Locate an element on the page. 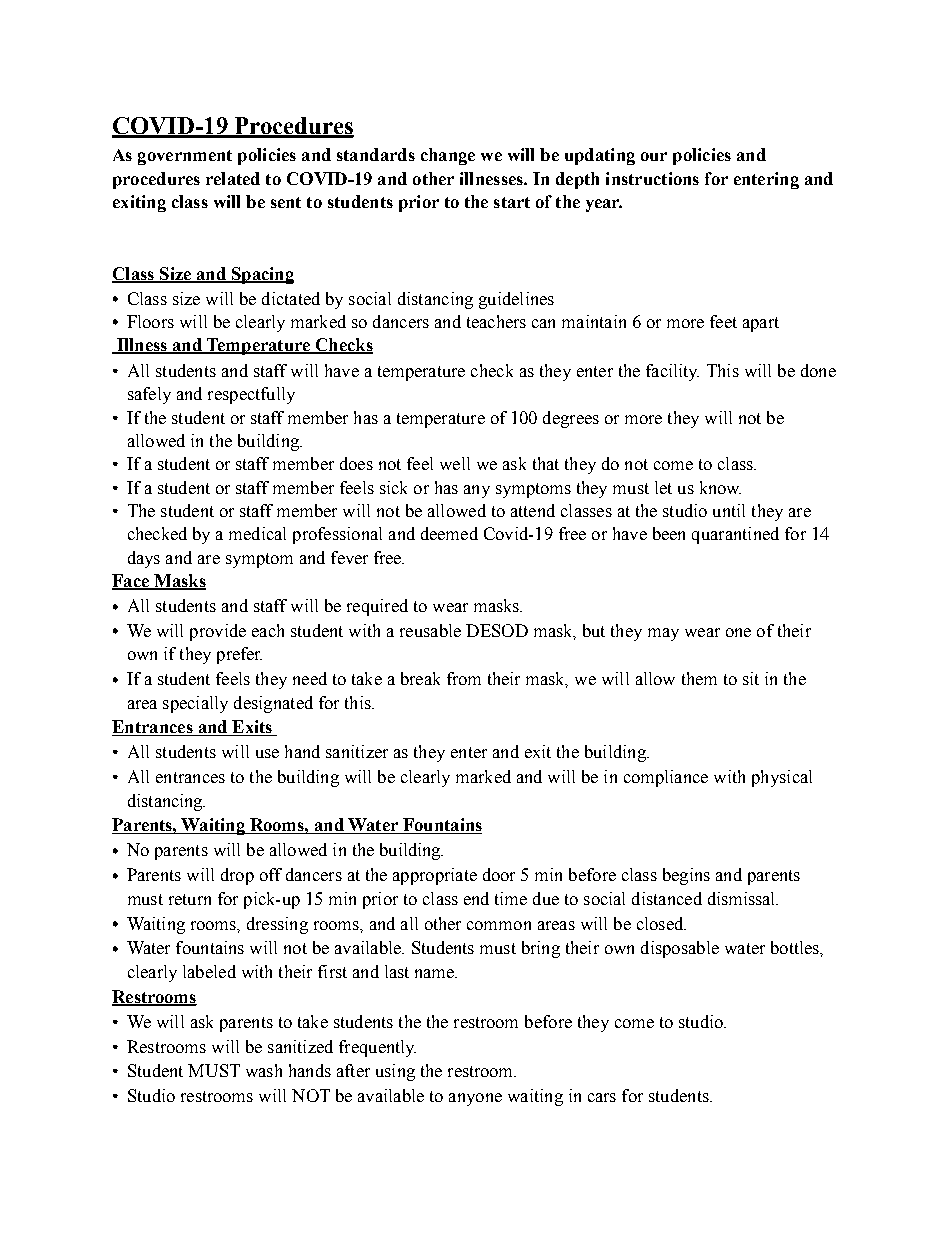 This image has height=1233, width=952. anyone is located at coordinates (475, 1099).
